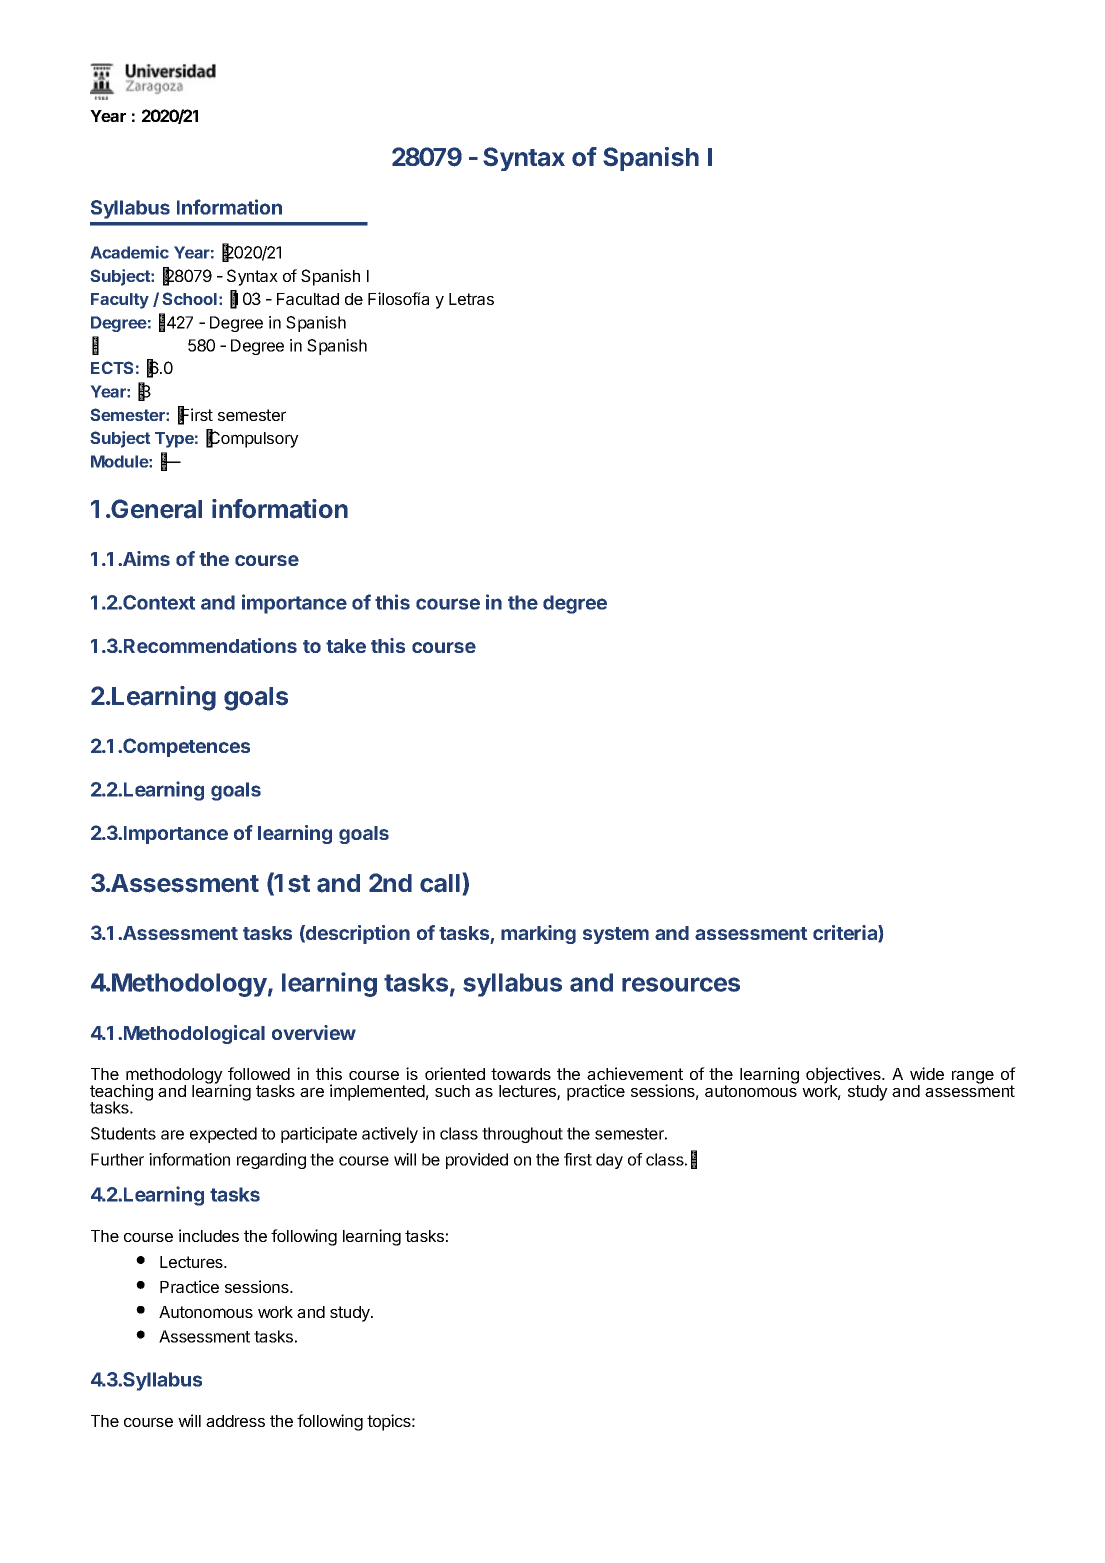 This screenshot has height=1563, width=1105. Describe the element at coordinates (189, 298) in the screenshot. I see `School` at that location.
